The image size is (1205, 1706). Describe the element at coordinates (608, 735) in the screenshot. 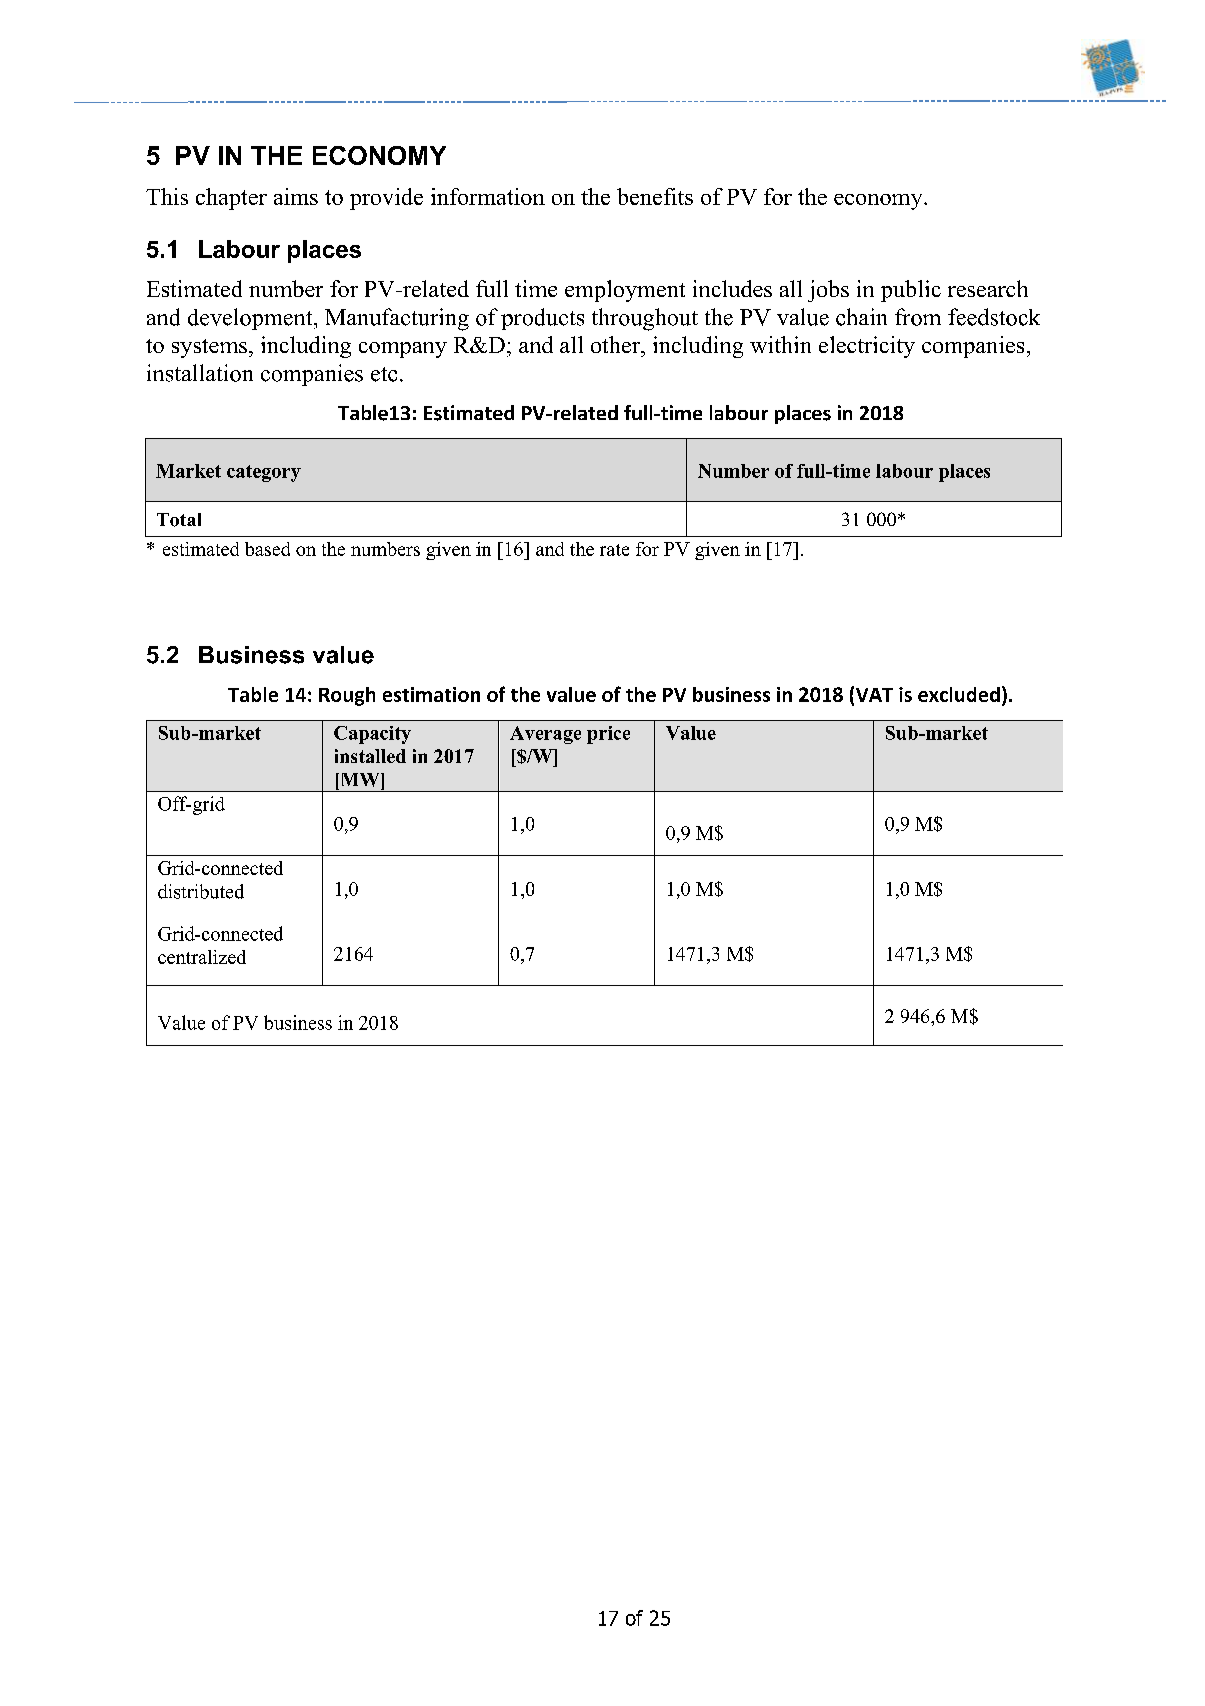

I see `price` at that location.
